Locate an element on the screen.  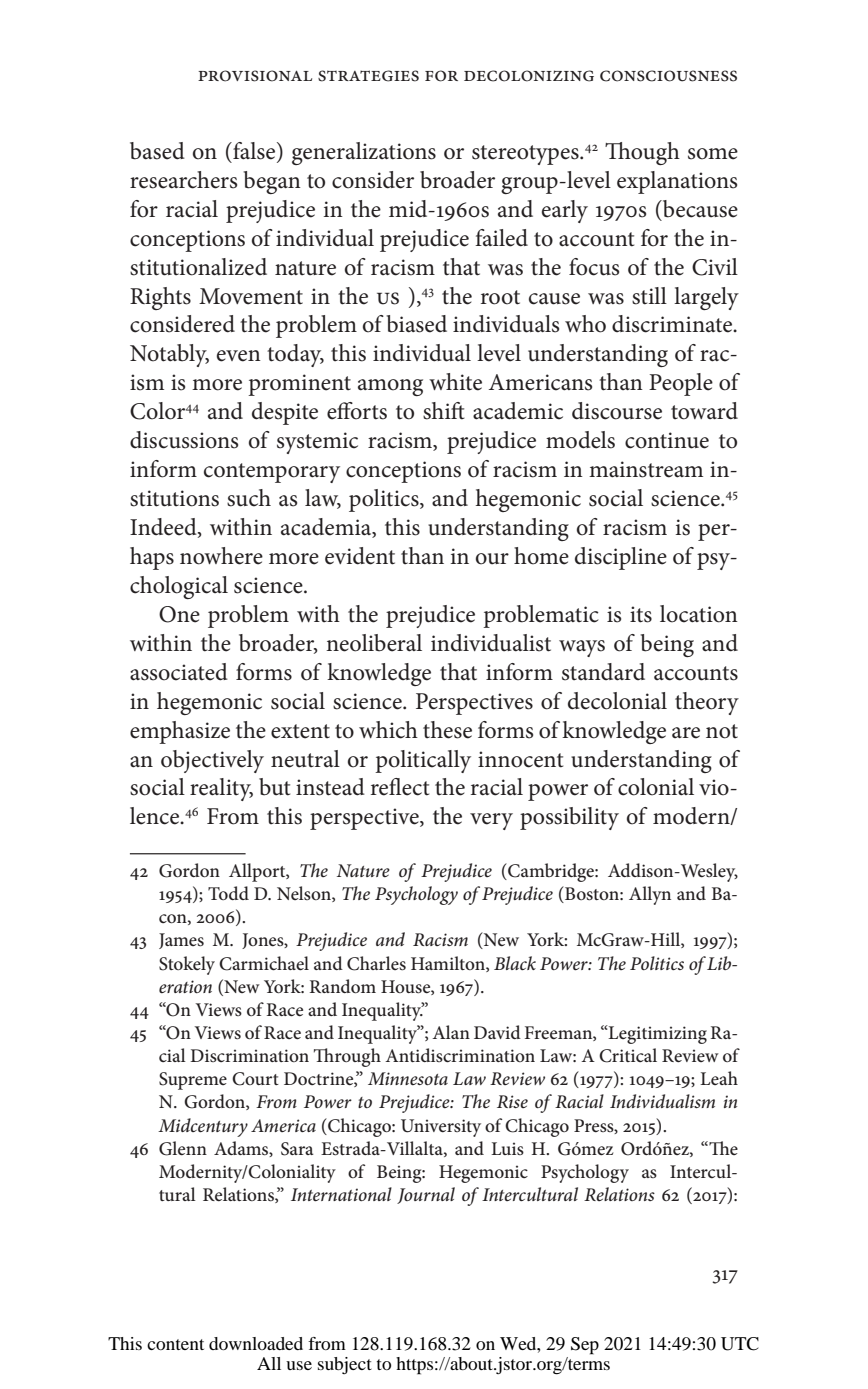
associated is located at coordinates (179, 672).
